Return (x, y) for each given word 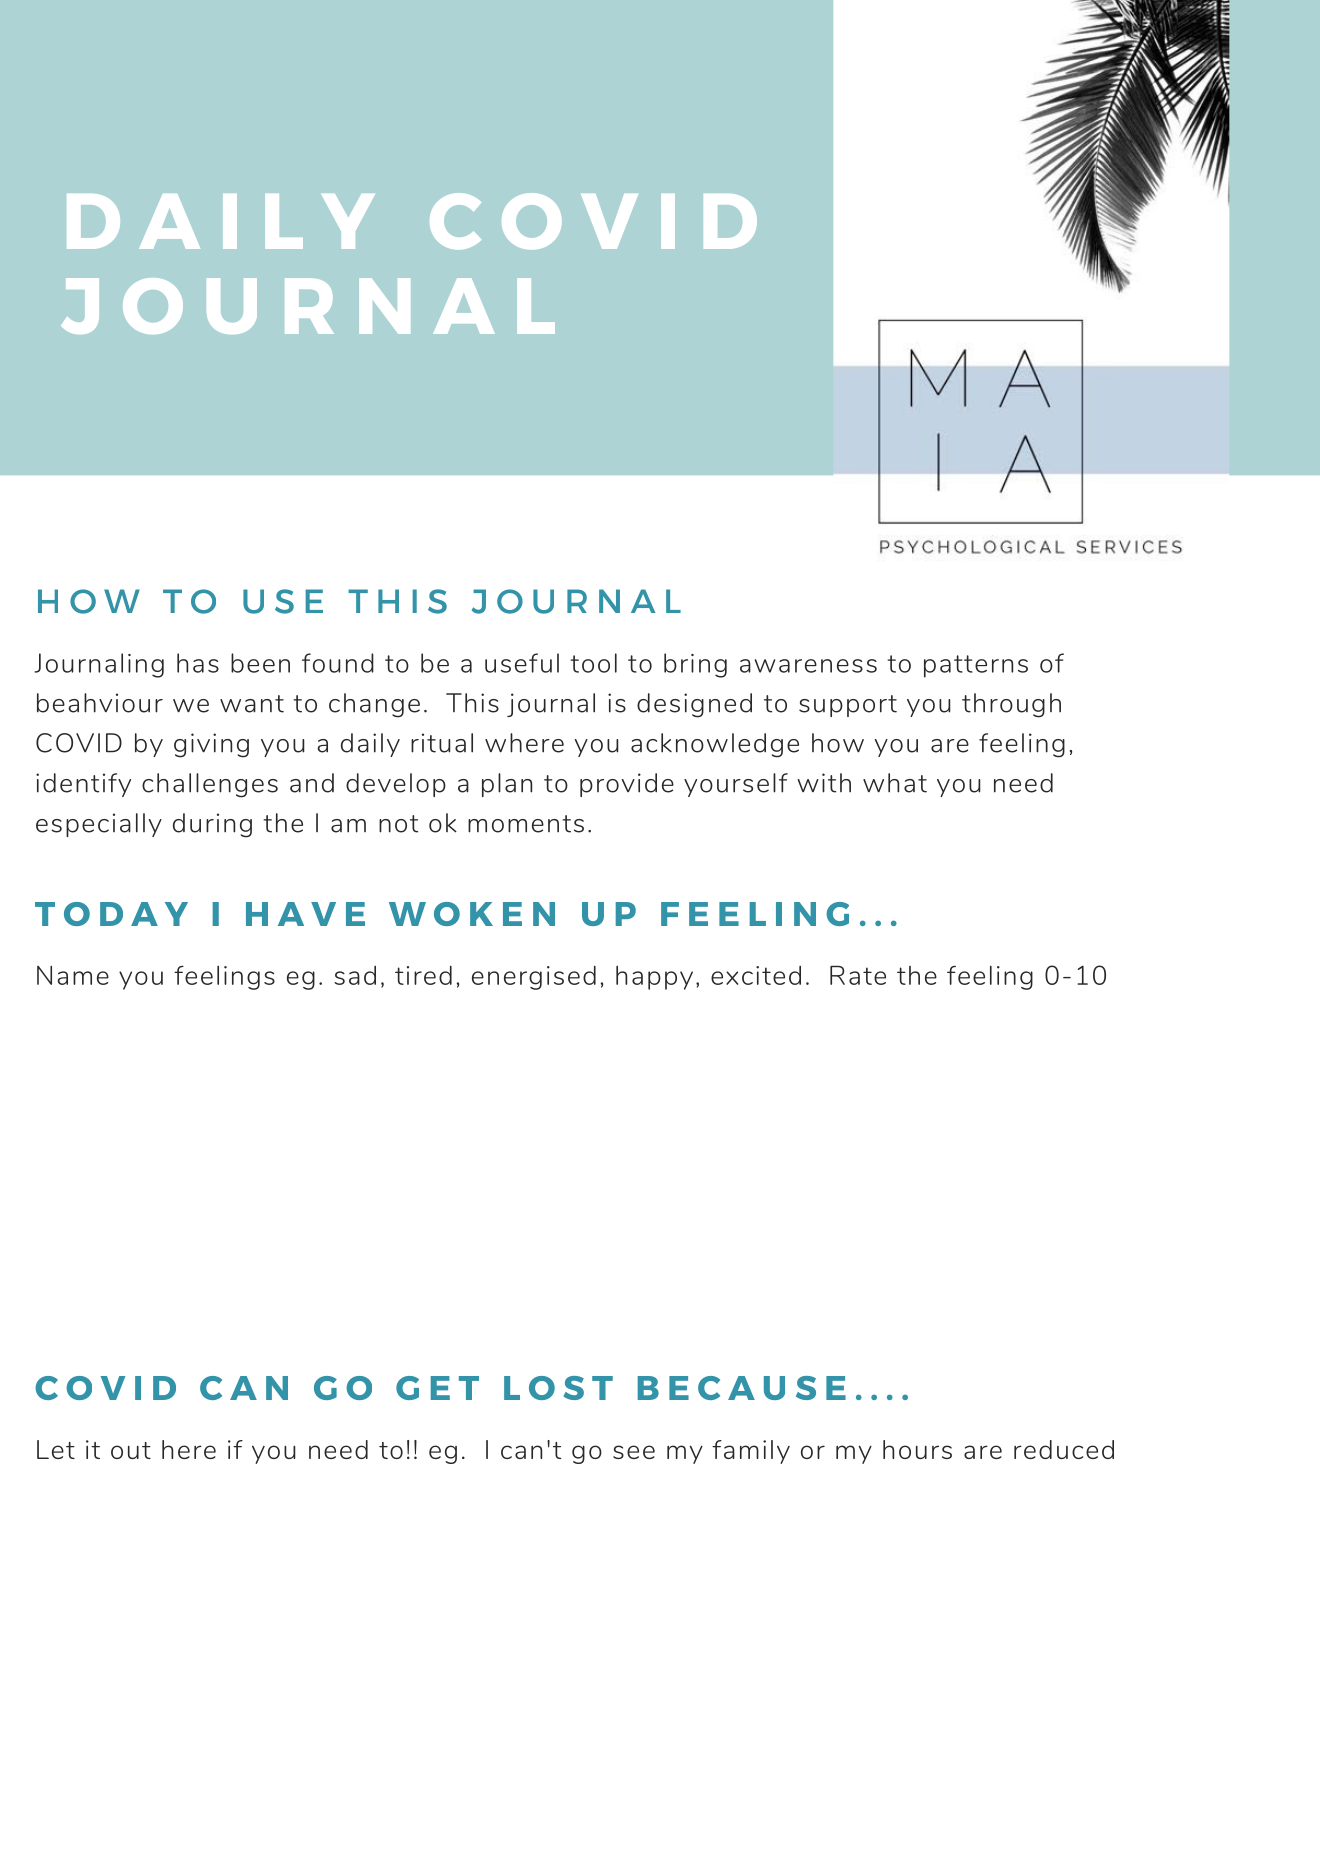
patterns (976, 666)
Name (73, 975)
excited (756, 975)
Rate (858, 975)
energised (534, 977)
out (131, 1450)
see (634, 1452)
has (198, 663)
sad (355, 975)
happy (654, 978)
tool (593, 663)
